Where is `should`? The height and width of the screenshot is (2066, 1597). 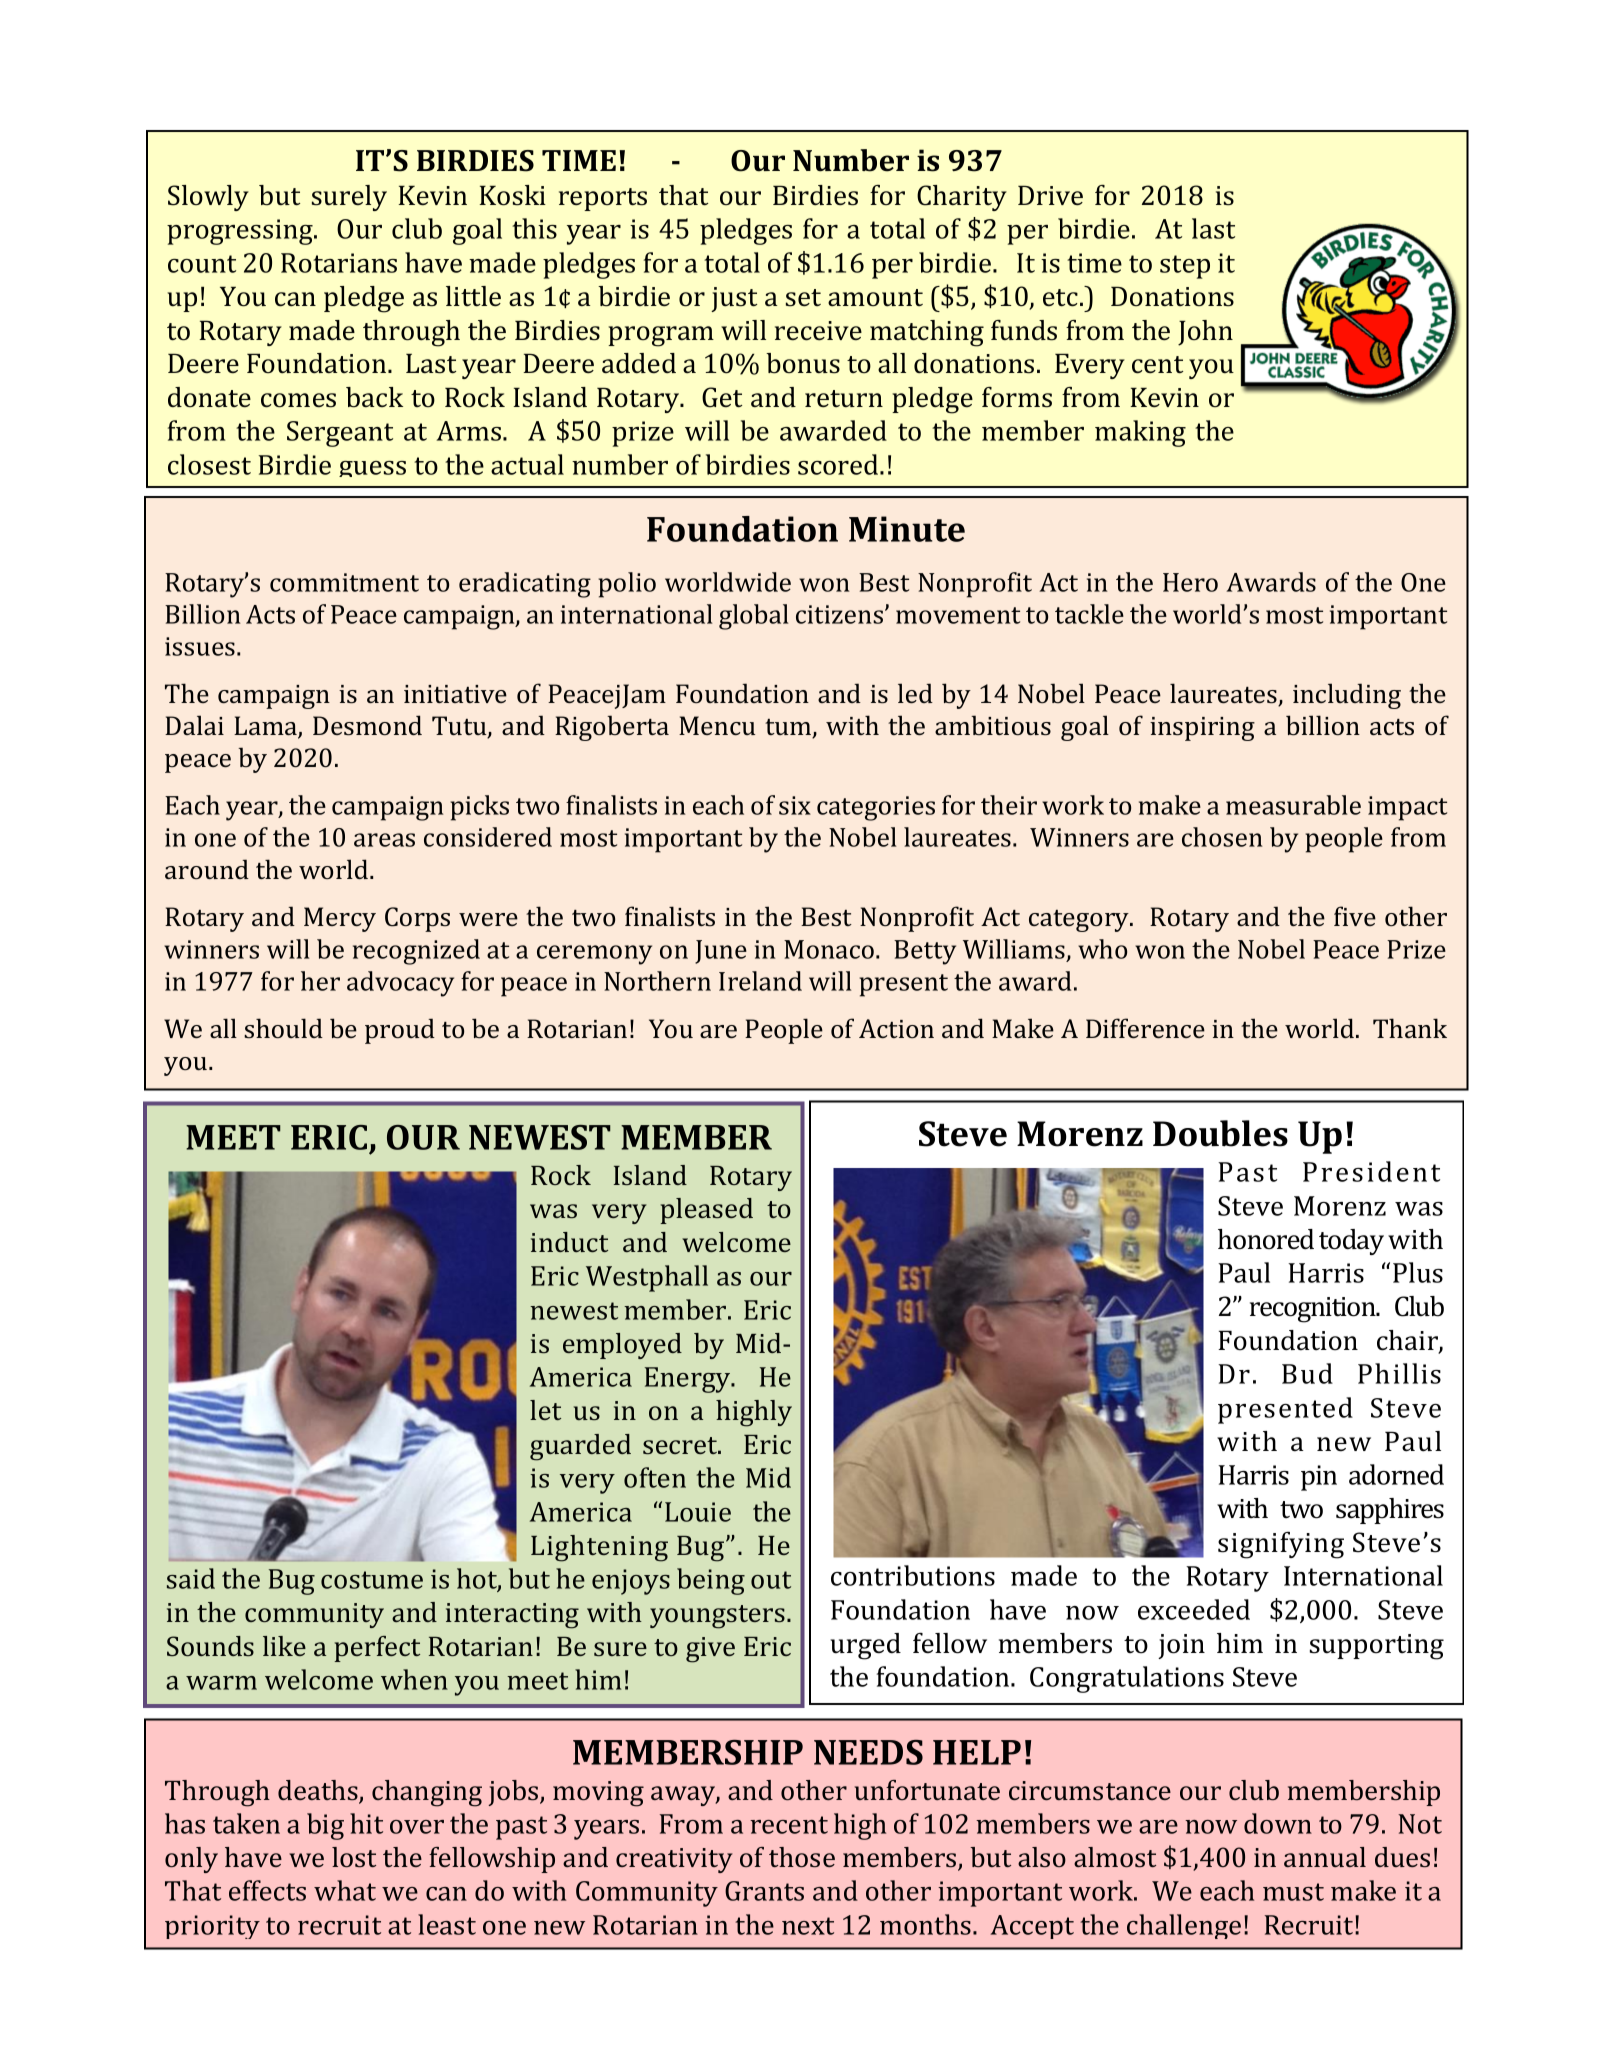 should is located at coordinates (283, 1028).
